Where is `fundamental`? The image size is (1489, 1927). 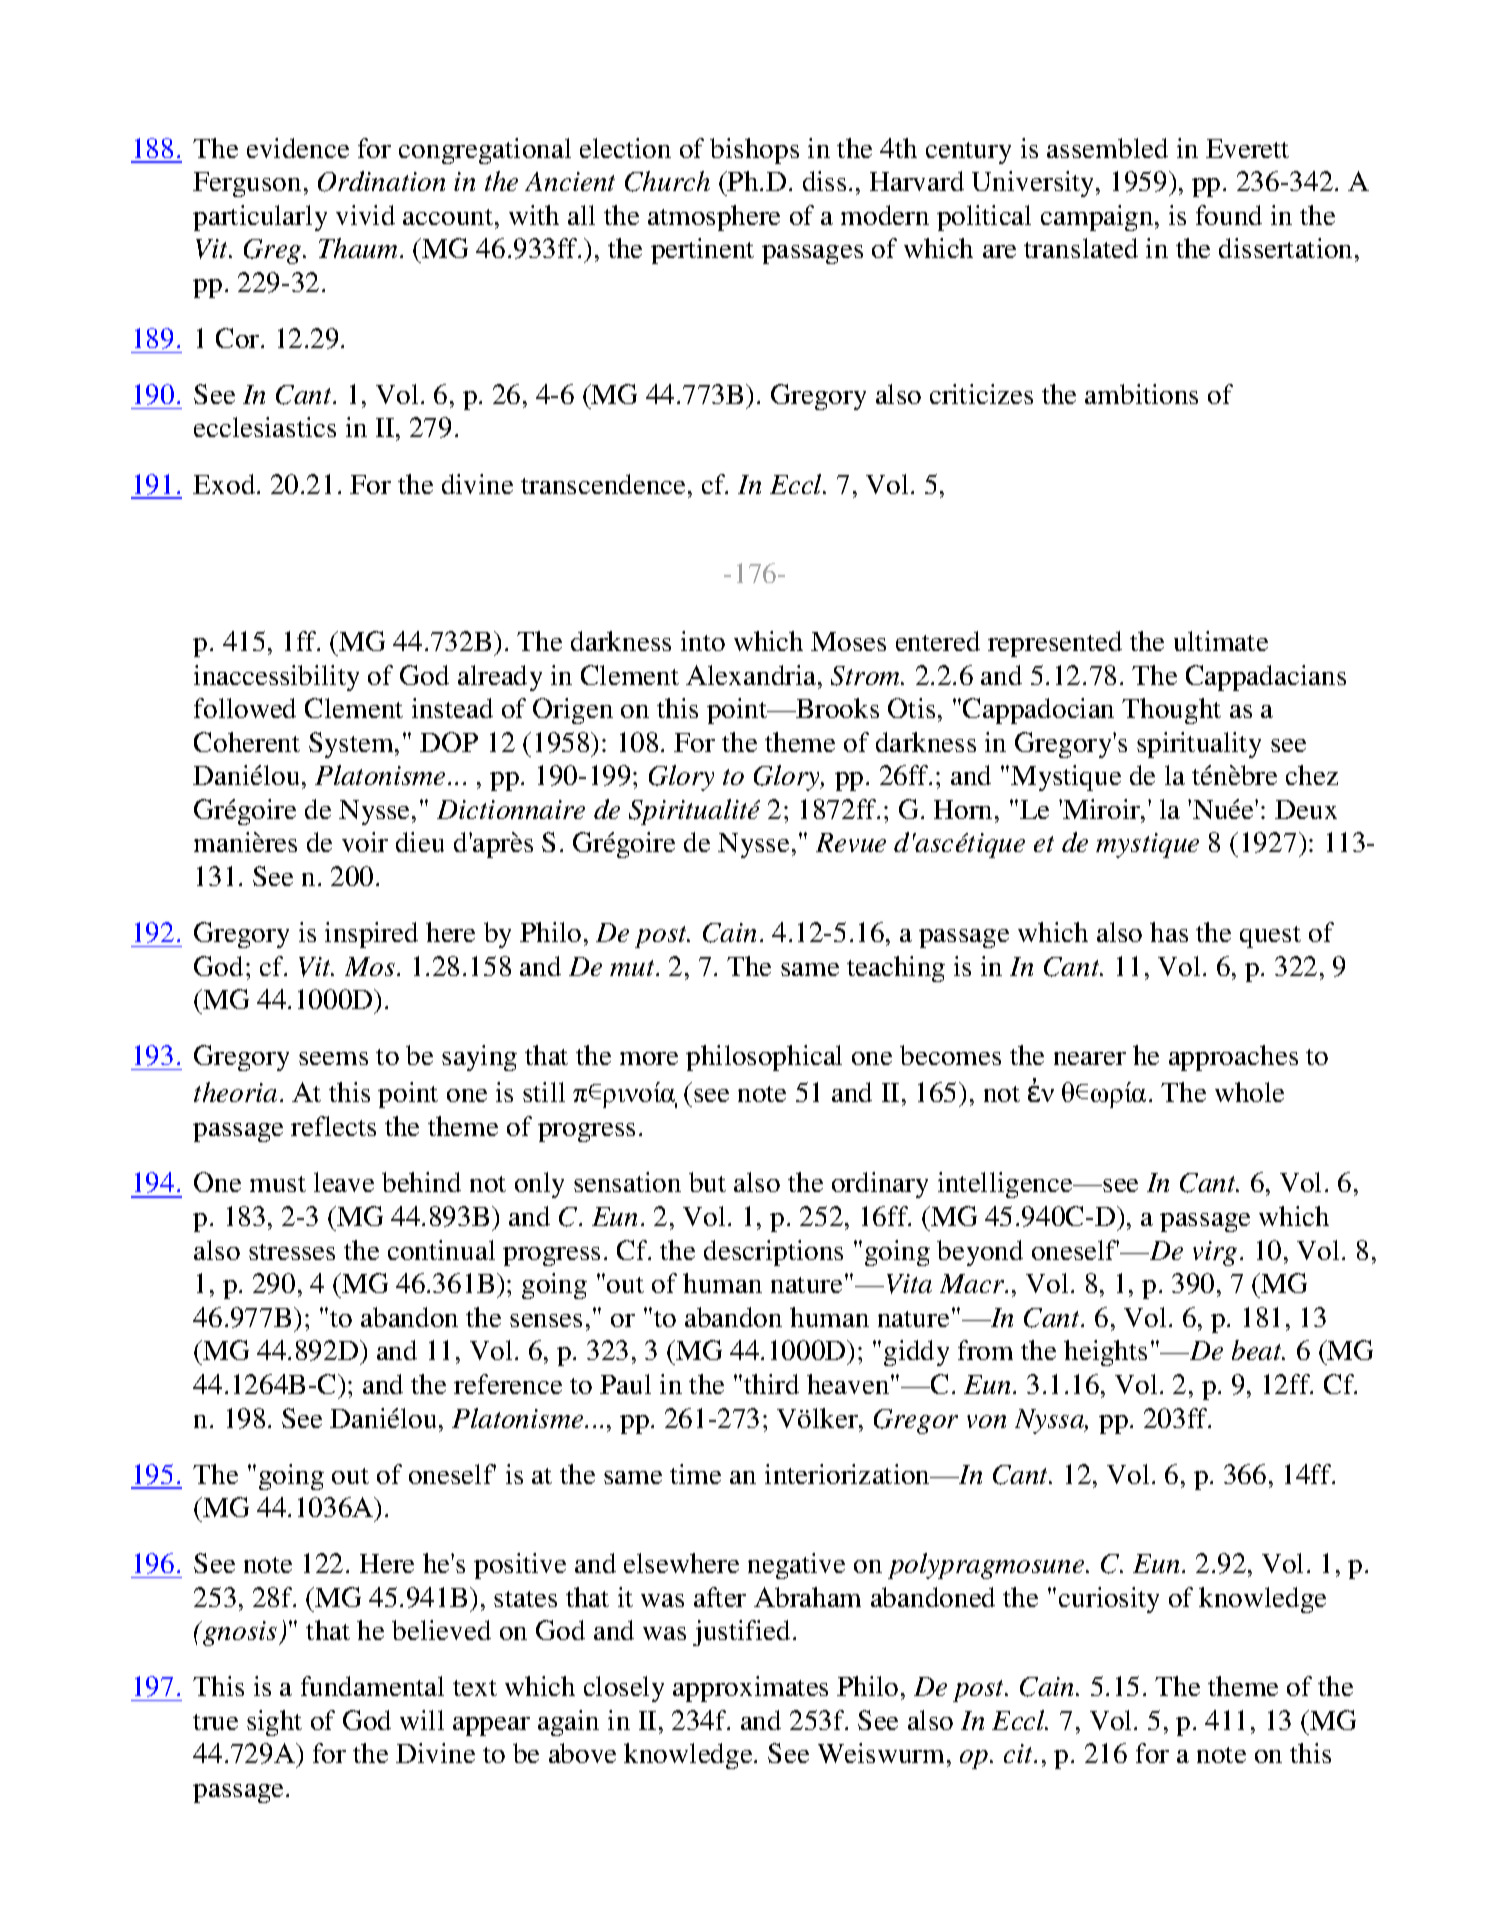 fundamental is located at coordinates (372, 1686).
